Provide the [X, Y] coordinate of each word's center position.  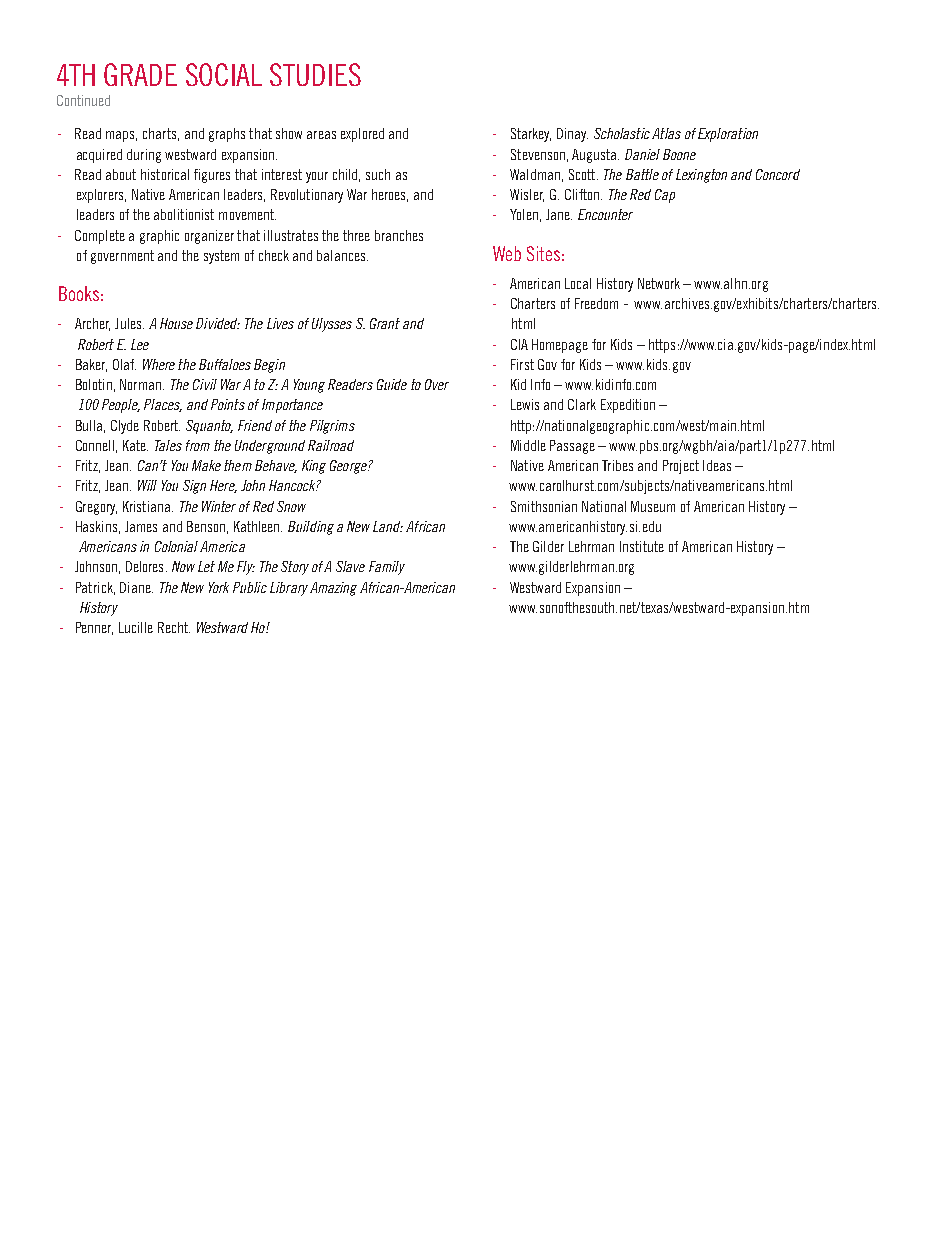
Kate [135, 445]
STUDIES [315, 74]
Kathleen [258, 526]
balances [342, 255]
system [221, 257]
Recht [174, 627]
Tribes [617, 465]
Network [659, 283]
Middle [528, 445]
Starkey [531, 135]
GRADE [140, 74]
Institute [642, 546]
